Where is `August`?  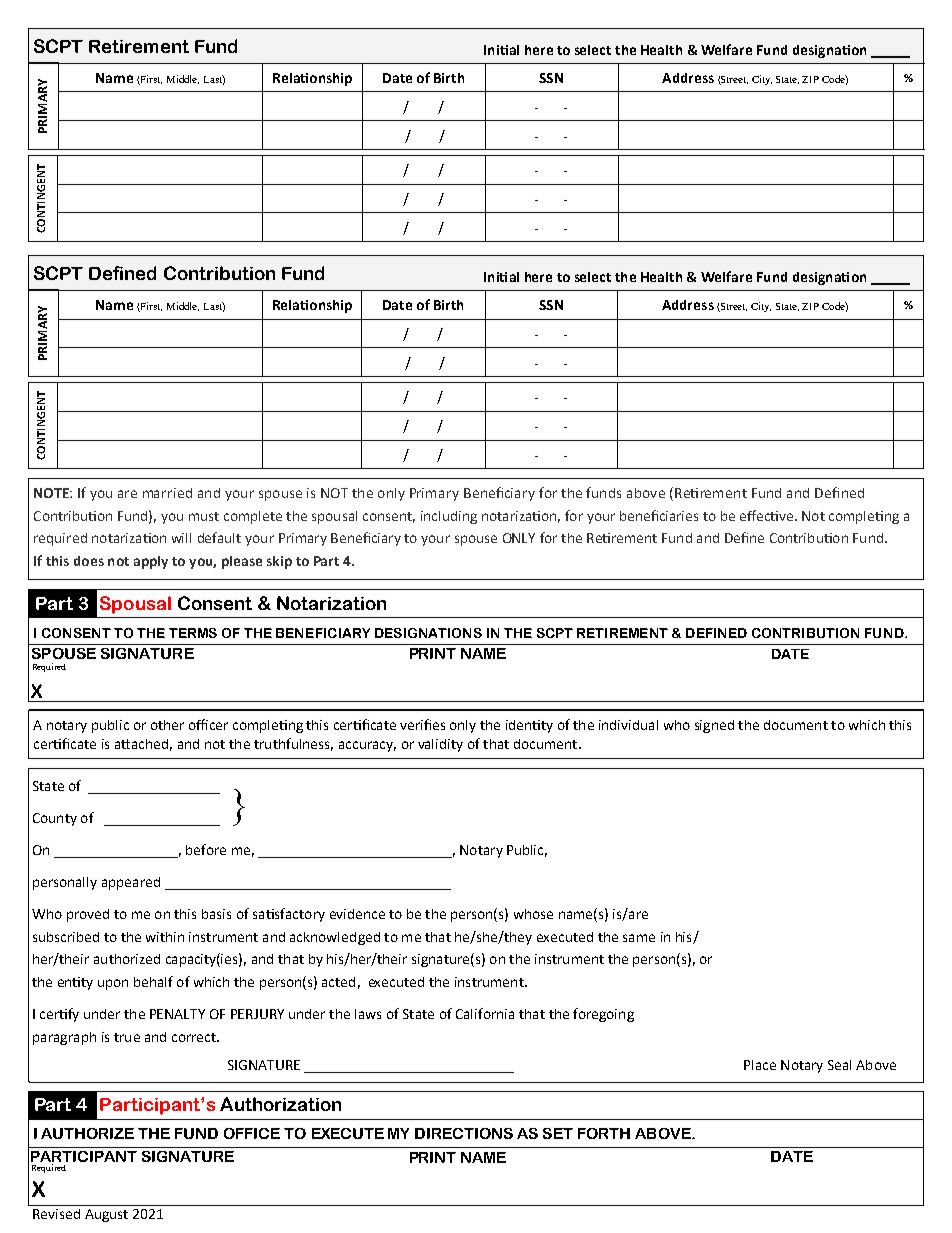
August is located at coordinates (106, 1215).
